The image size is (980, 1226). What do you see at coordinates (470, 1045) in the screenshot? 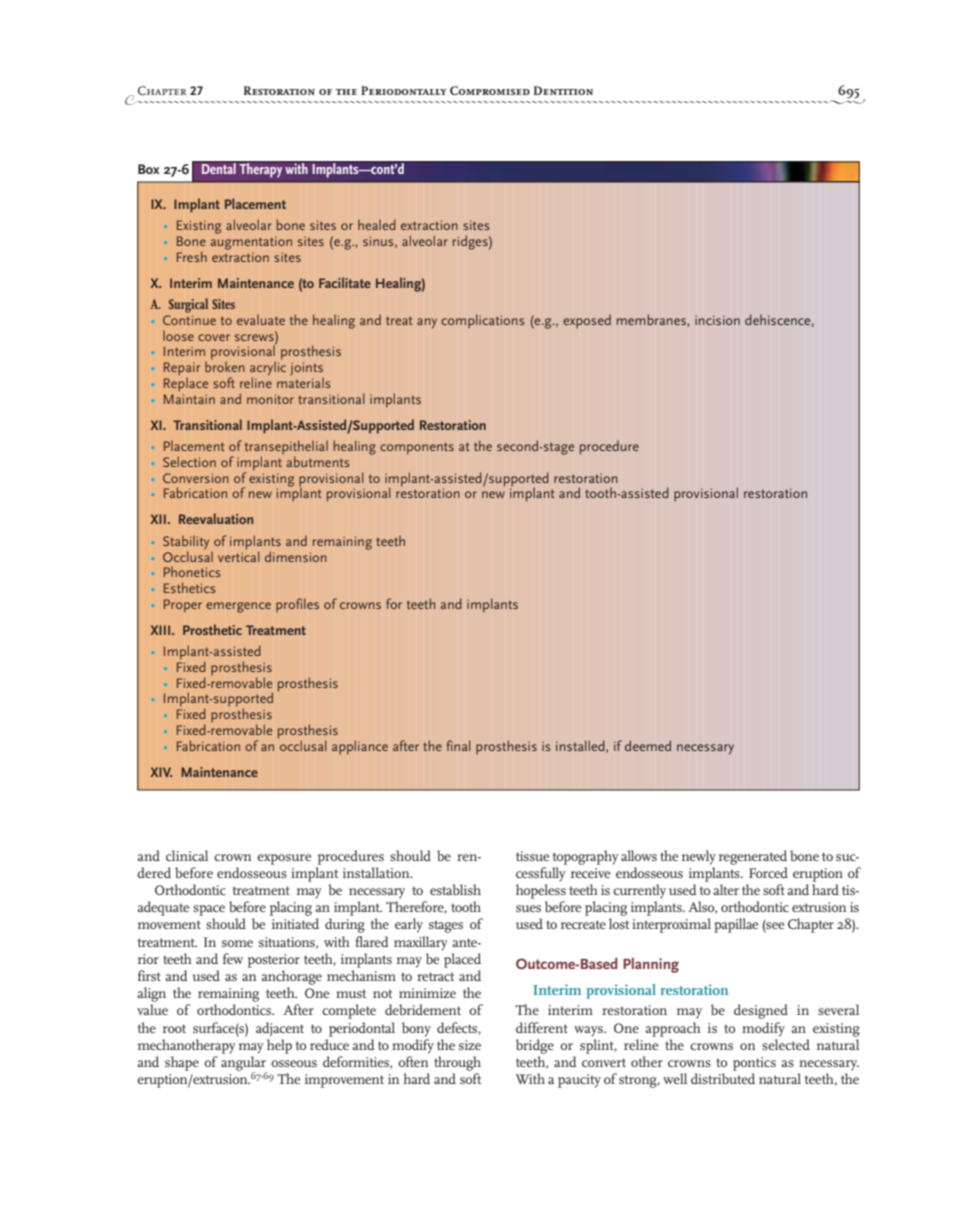
I see `size` at bounding box center [470, 1045].
